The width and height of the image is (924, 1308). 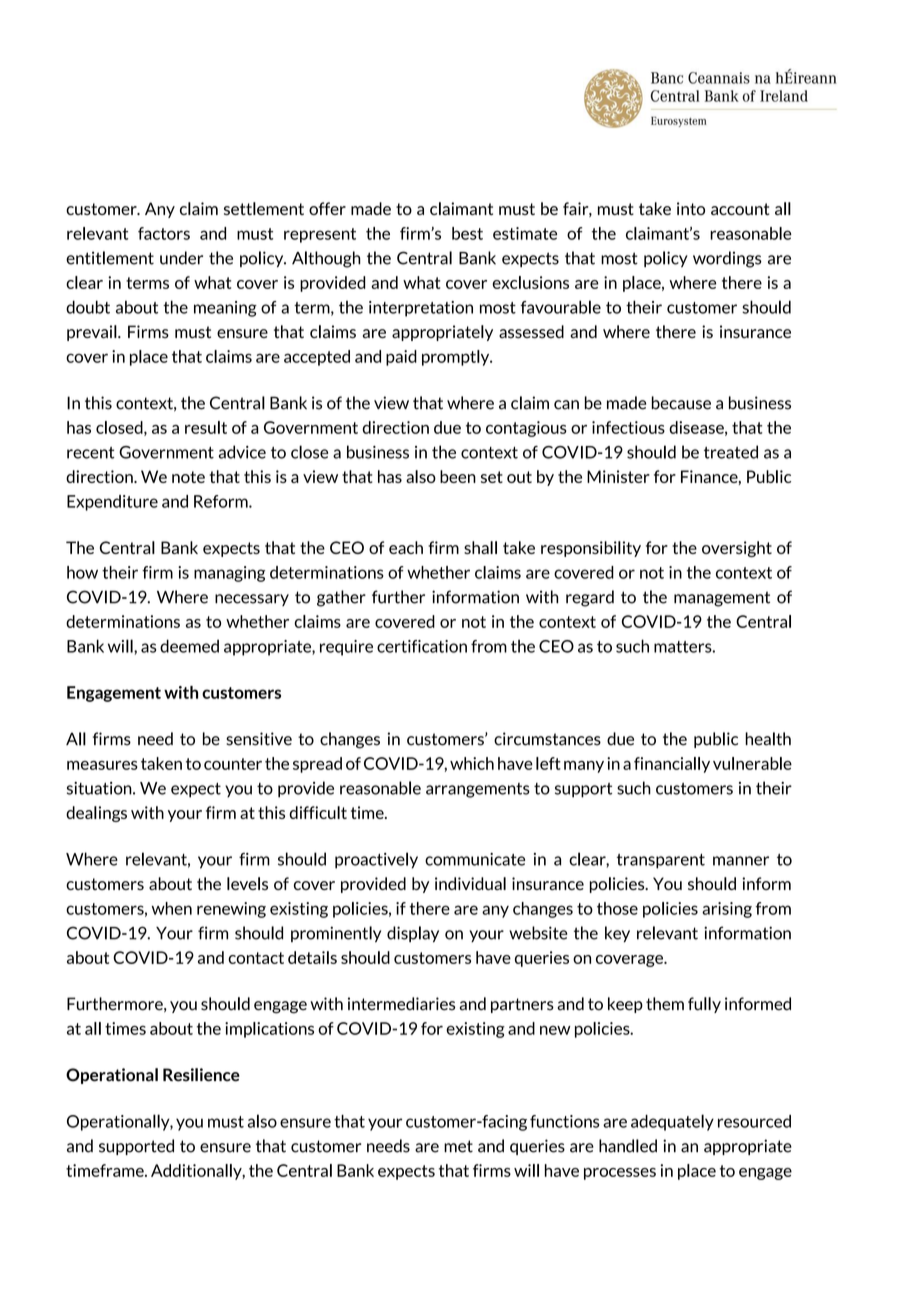 What do you see at coordinates (201, 1075) in the image?
I see `Resilience` at bounding box center [201, 1075].
